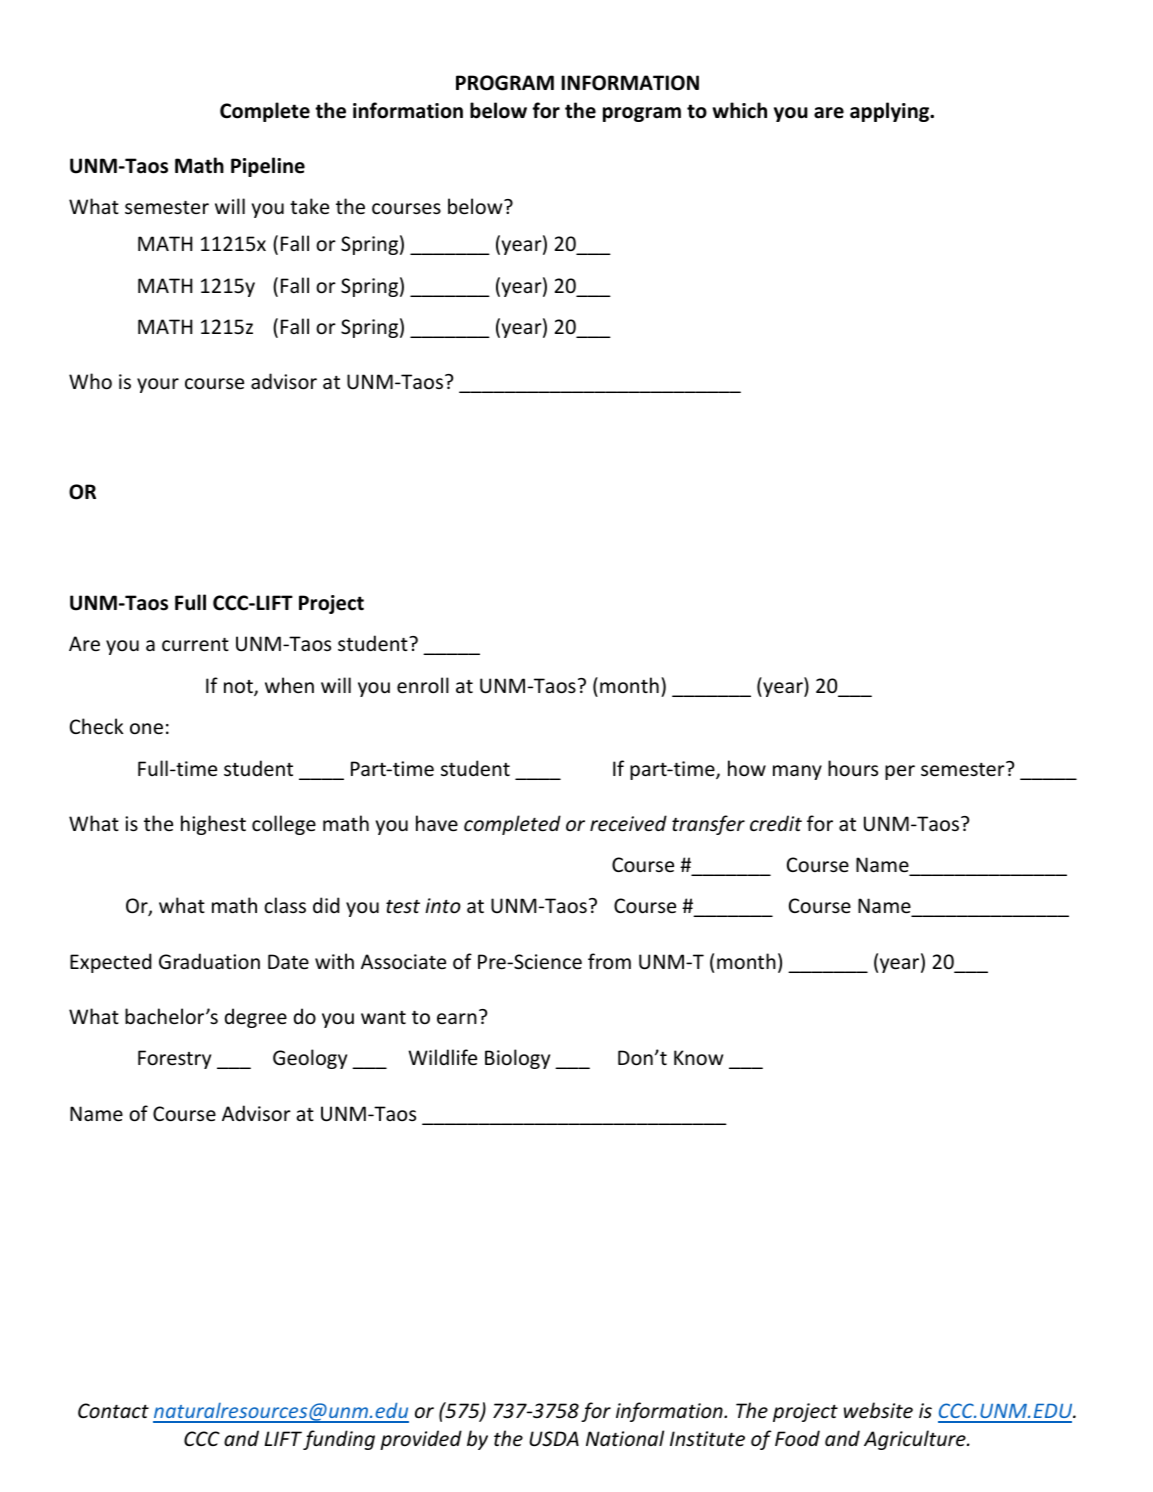 This screenshot has width=1153, height=1492. I want to click on hours, so click(853, 768).
